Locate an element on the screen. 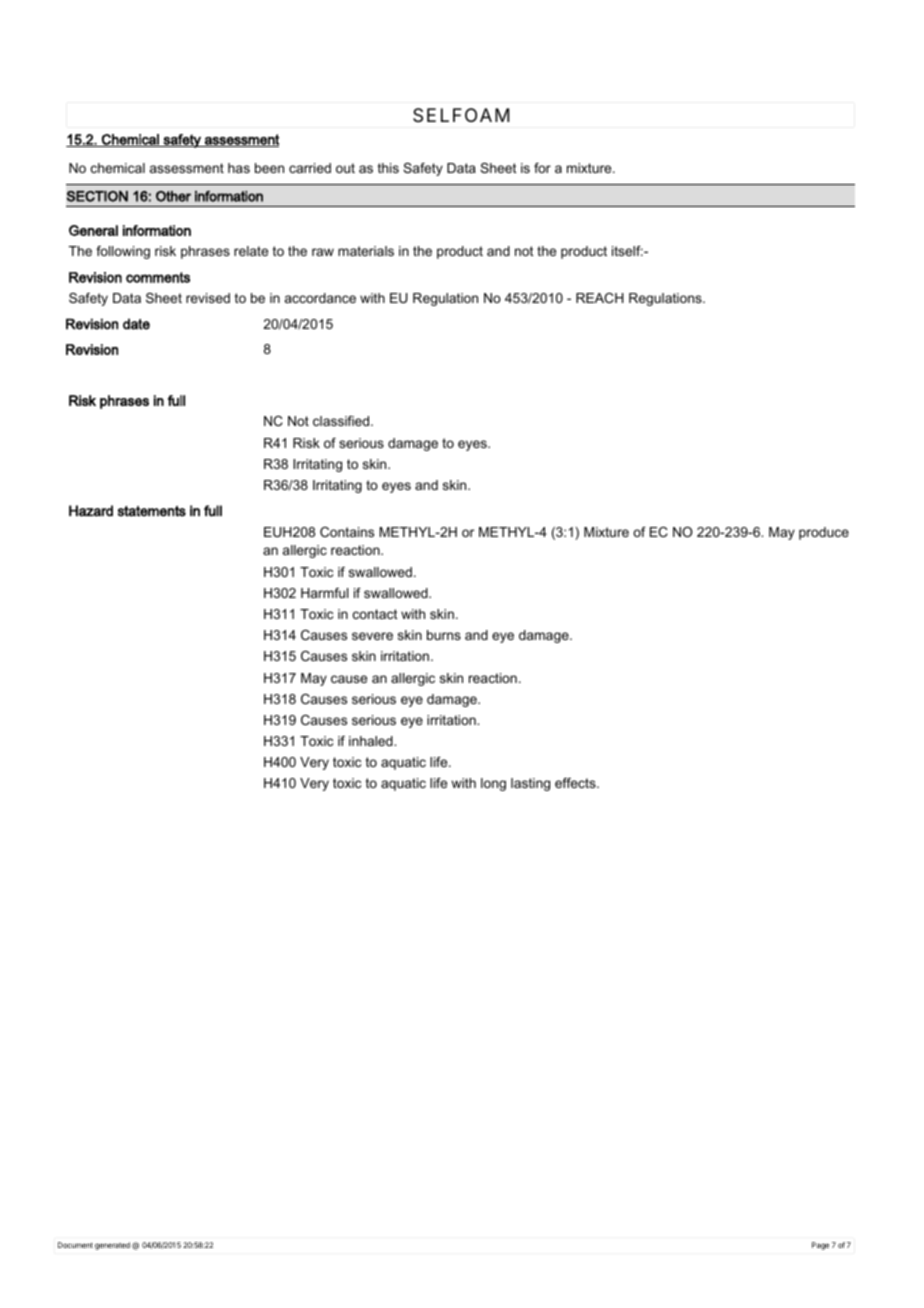  effects is located at coordinates (576, 783).
